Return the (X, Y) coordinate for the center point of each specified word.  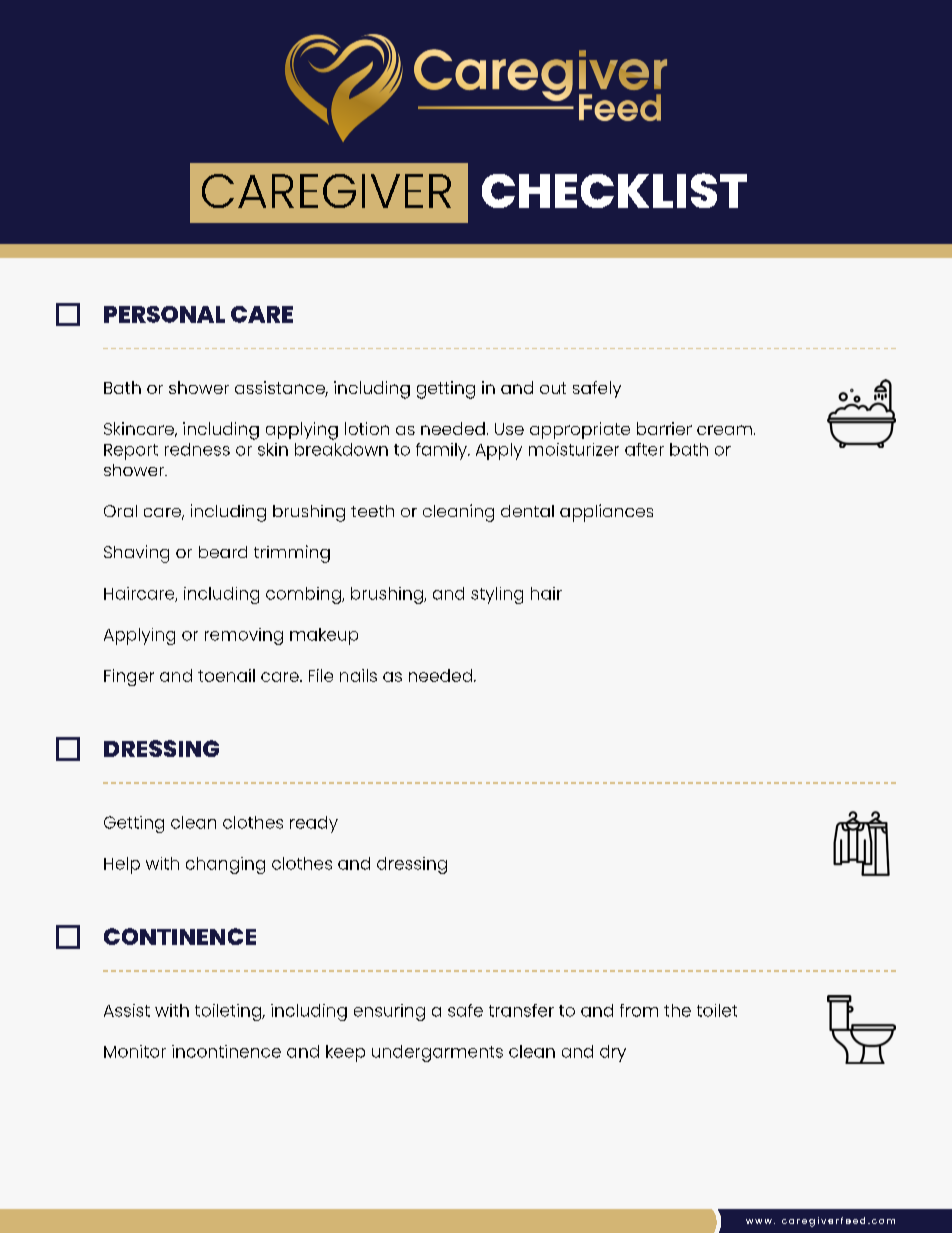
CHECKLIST (614, 190)
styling (497, 595)
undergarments (437, 1053)
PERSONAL (164, 314)
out (553, 388)
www (759, 1221)
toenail (226, 675)
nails (358, 675)
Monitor (135, 1051)
